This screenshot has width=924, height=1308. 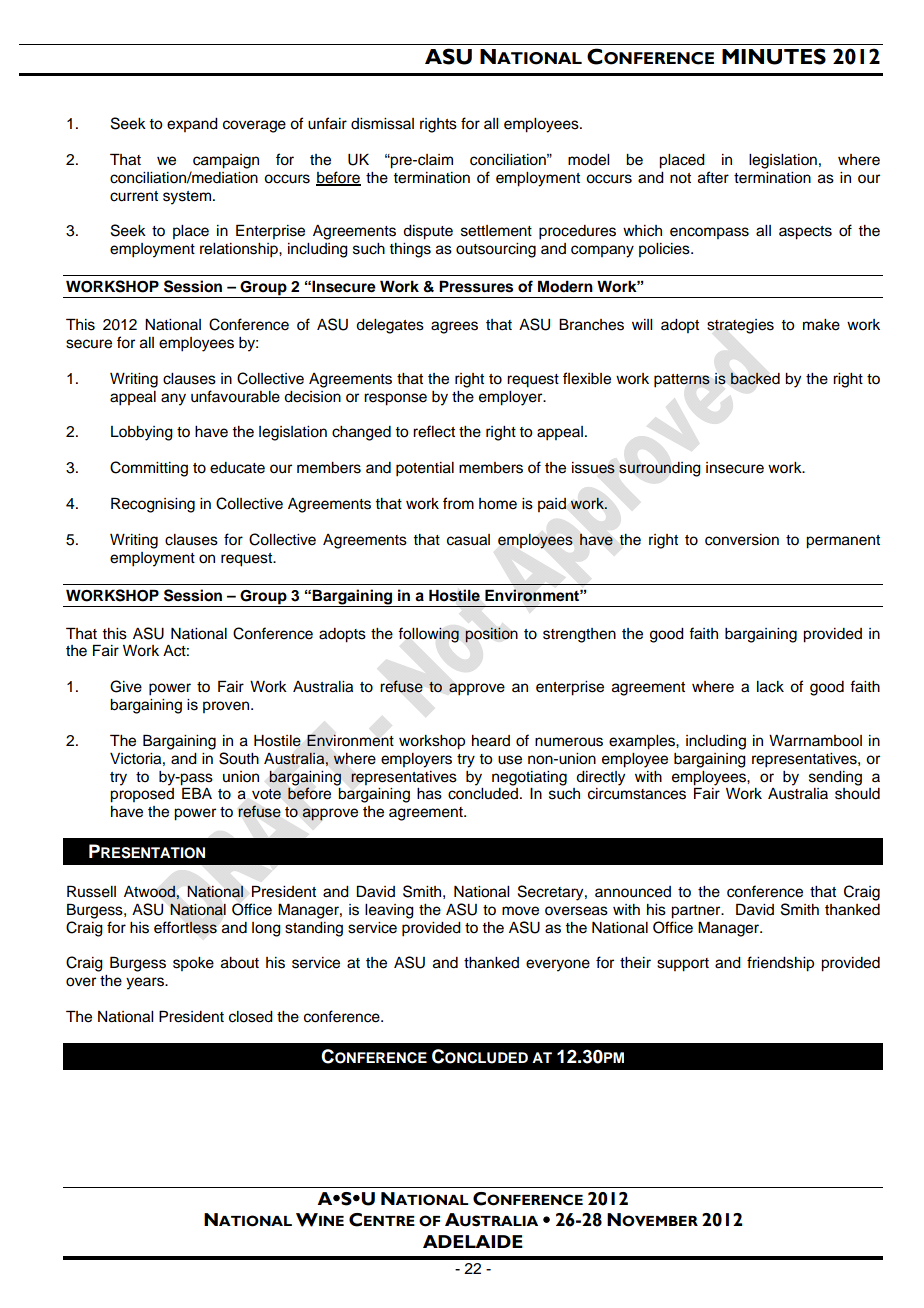 I want to click on closed, so click(x=251, y=1017).
